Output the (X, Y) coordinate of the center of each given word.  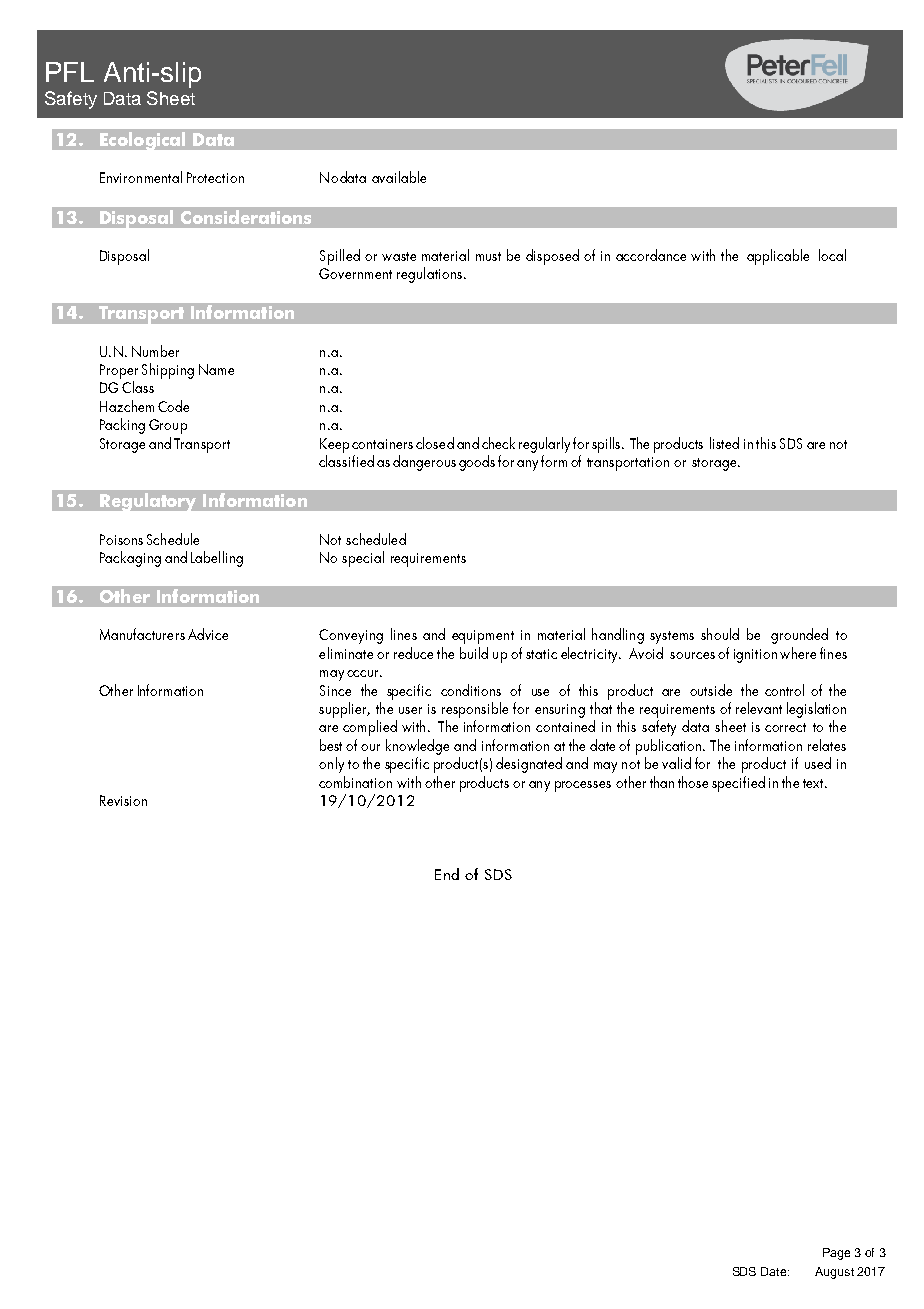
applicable (778, 257)
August (834, 1273)
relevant (759, 708)
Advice (208, 634)
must (488, 256)
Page (836, 1254)
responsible (475, 710)
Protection (215, 177)
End (447, 874)
